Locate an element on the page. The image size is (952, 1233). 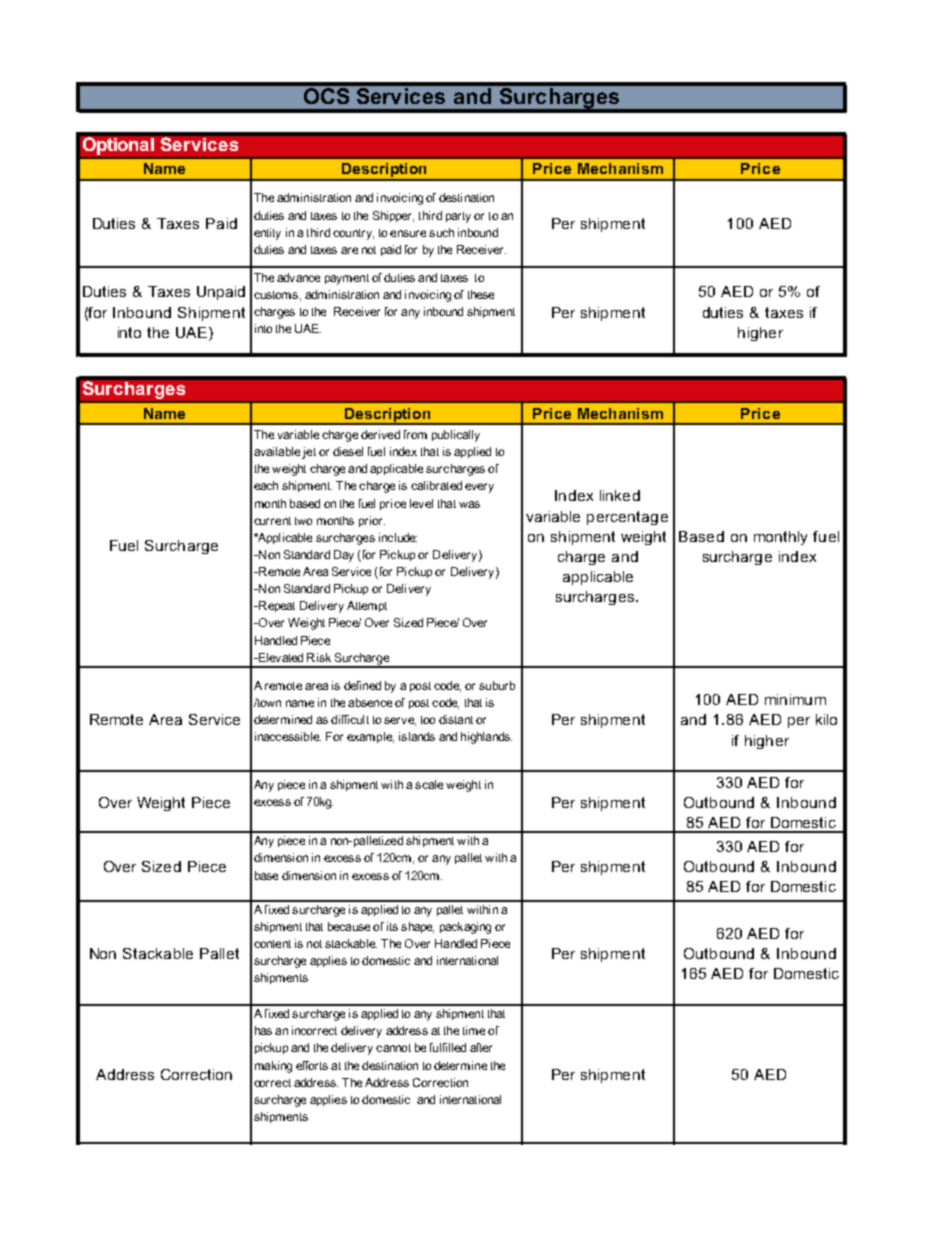
two is located at coordinates (303, 521).
